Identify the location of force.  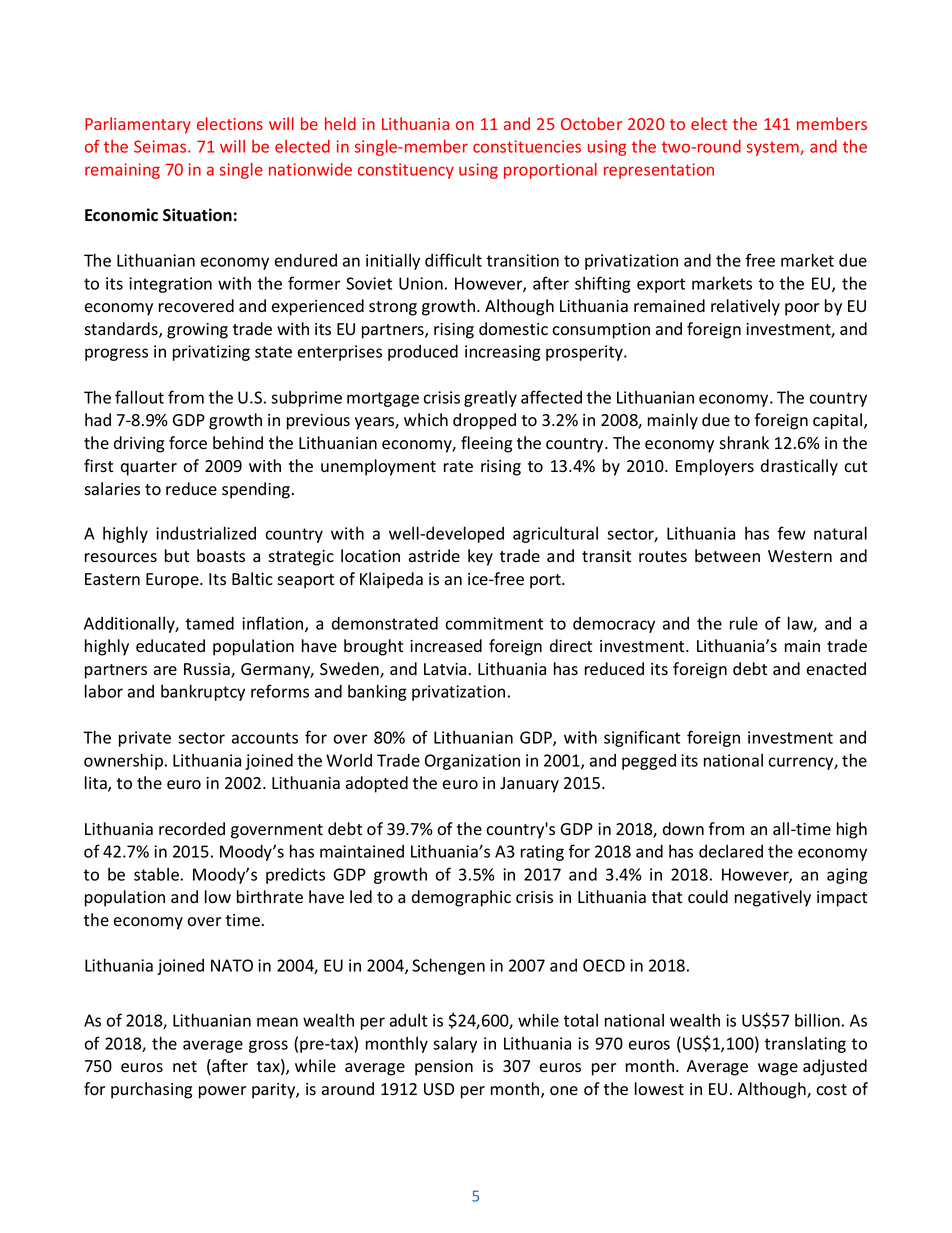
(188, 443).
